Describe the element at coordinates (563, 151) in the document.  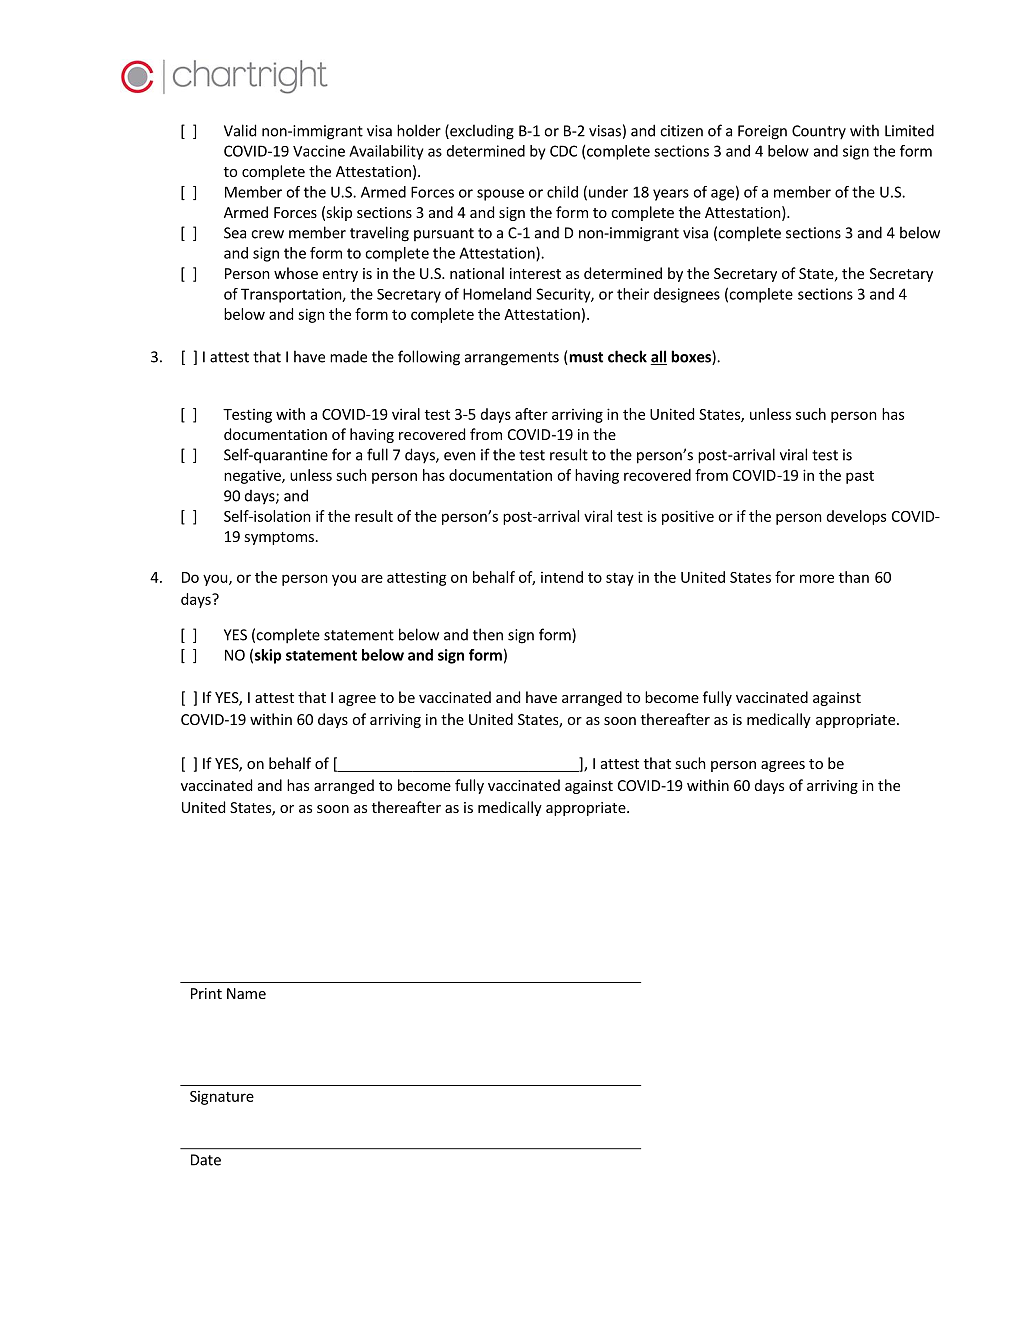
I see `CDC` at that location.
